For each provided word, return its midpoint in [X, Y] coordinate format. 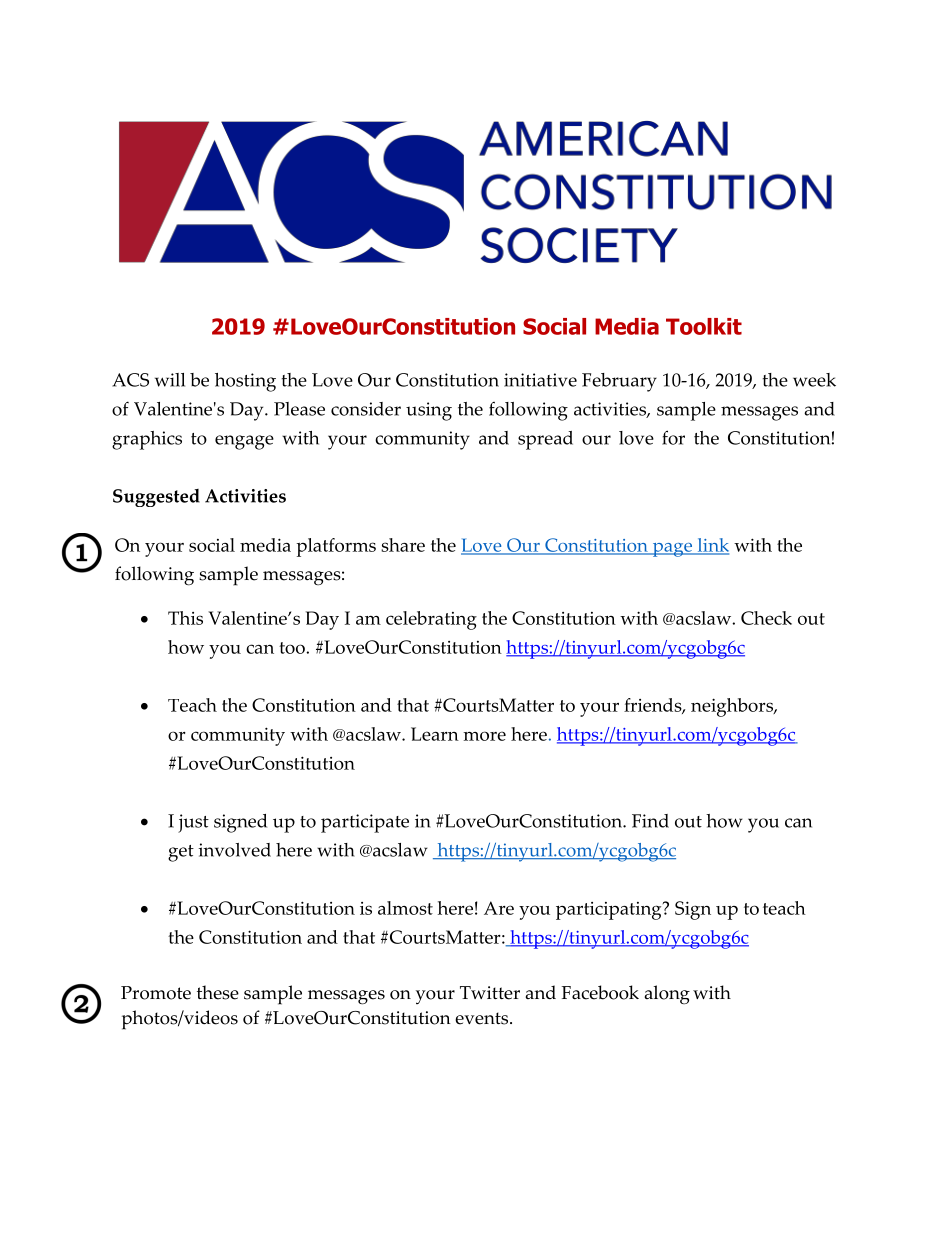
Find [650, 821]
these [218, 992]
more [484, 736]
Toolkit [704, 326]
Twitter [490, 993]
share [403, 545]
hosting [245, 382]
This [185, 618]
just [193, 823]
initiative [540, 380]
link [712, 546]
